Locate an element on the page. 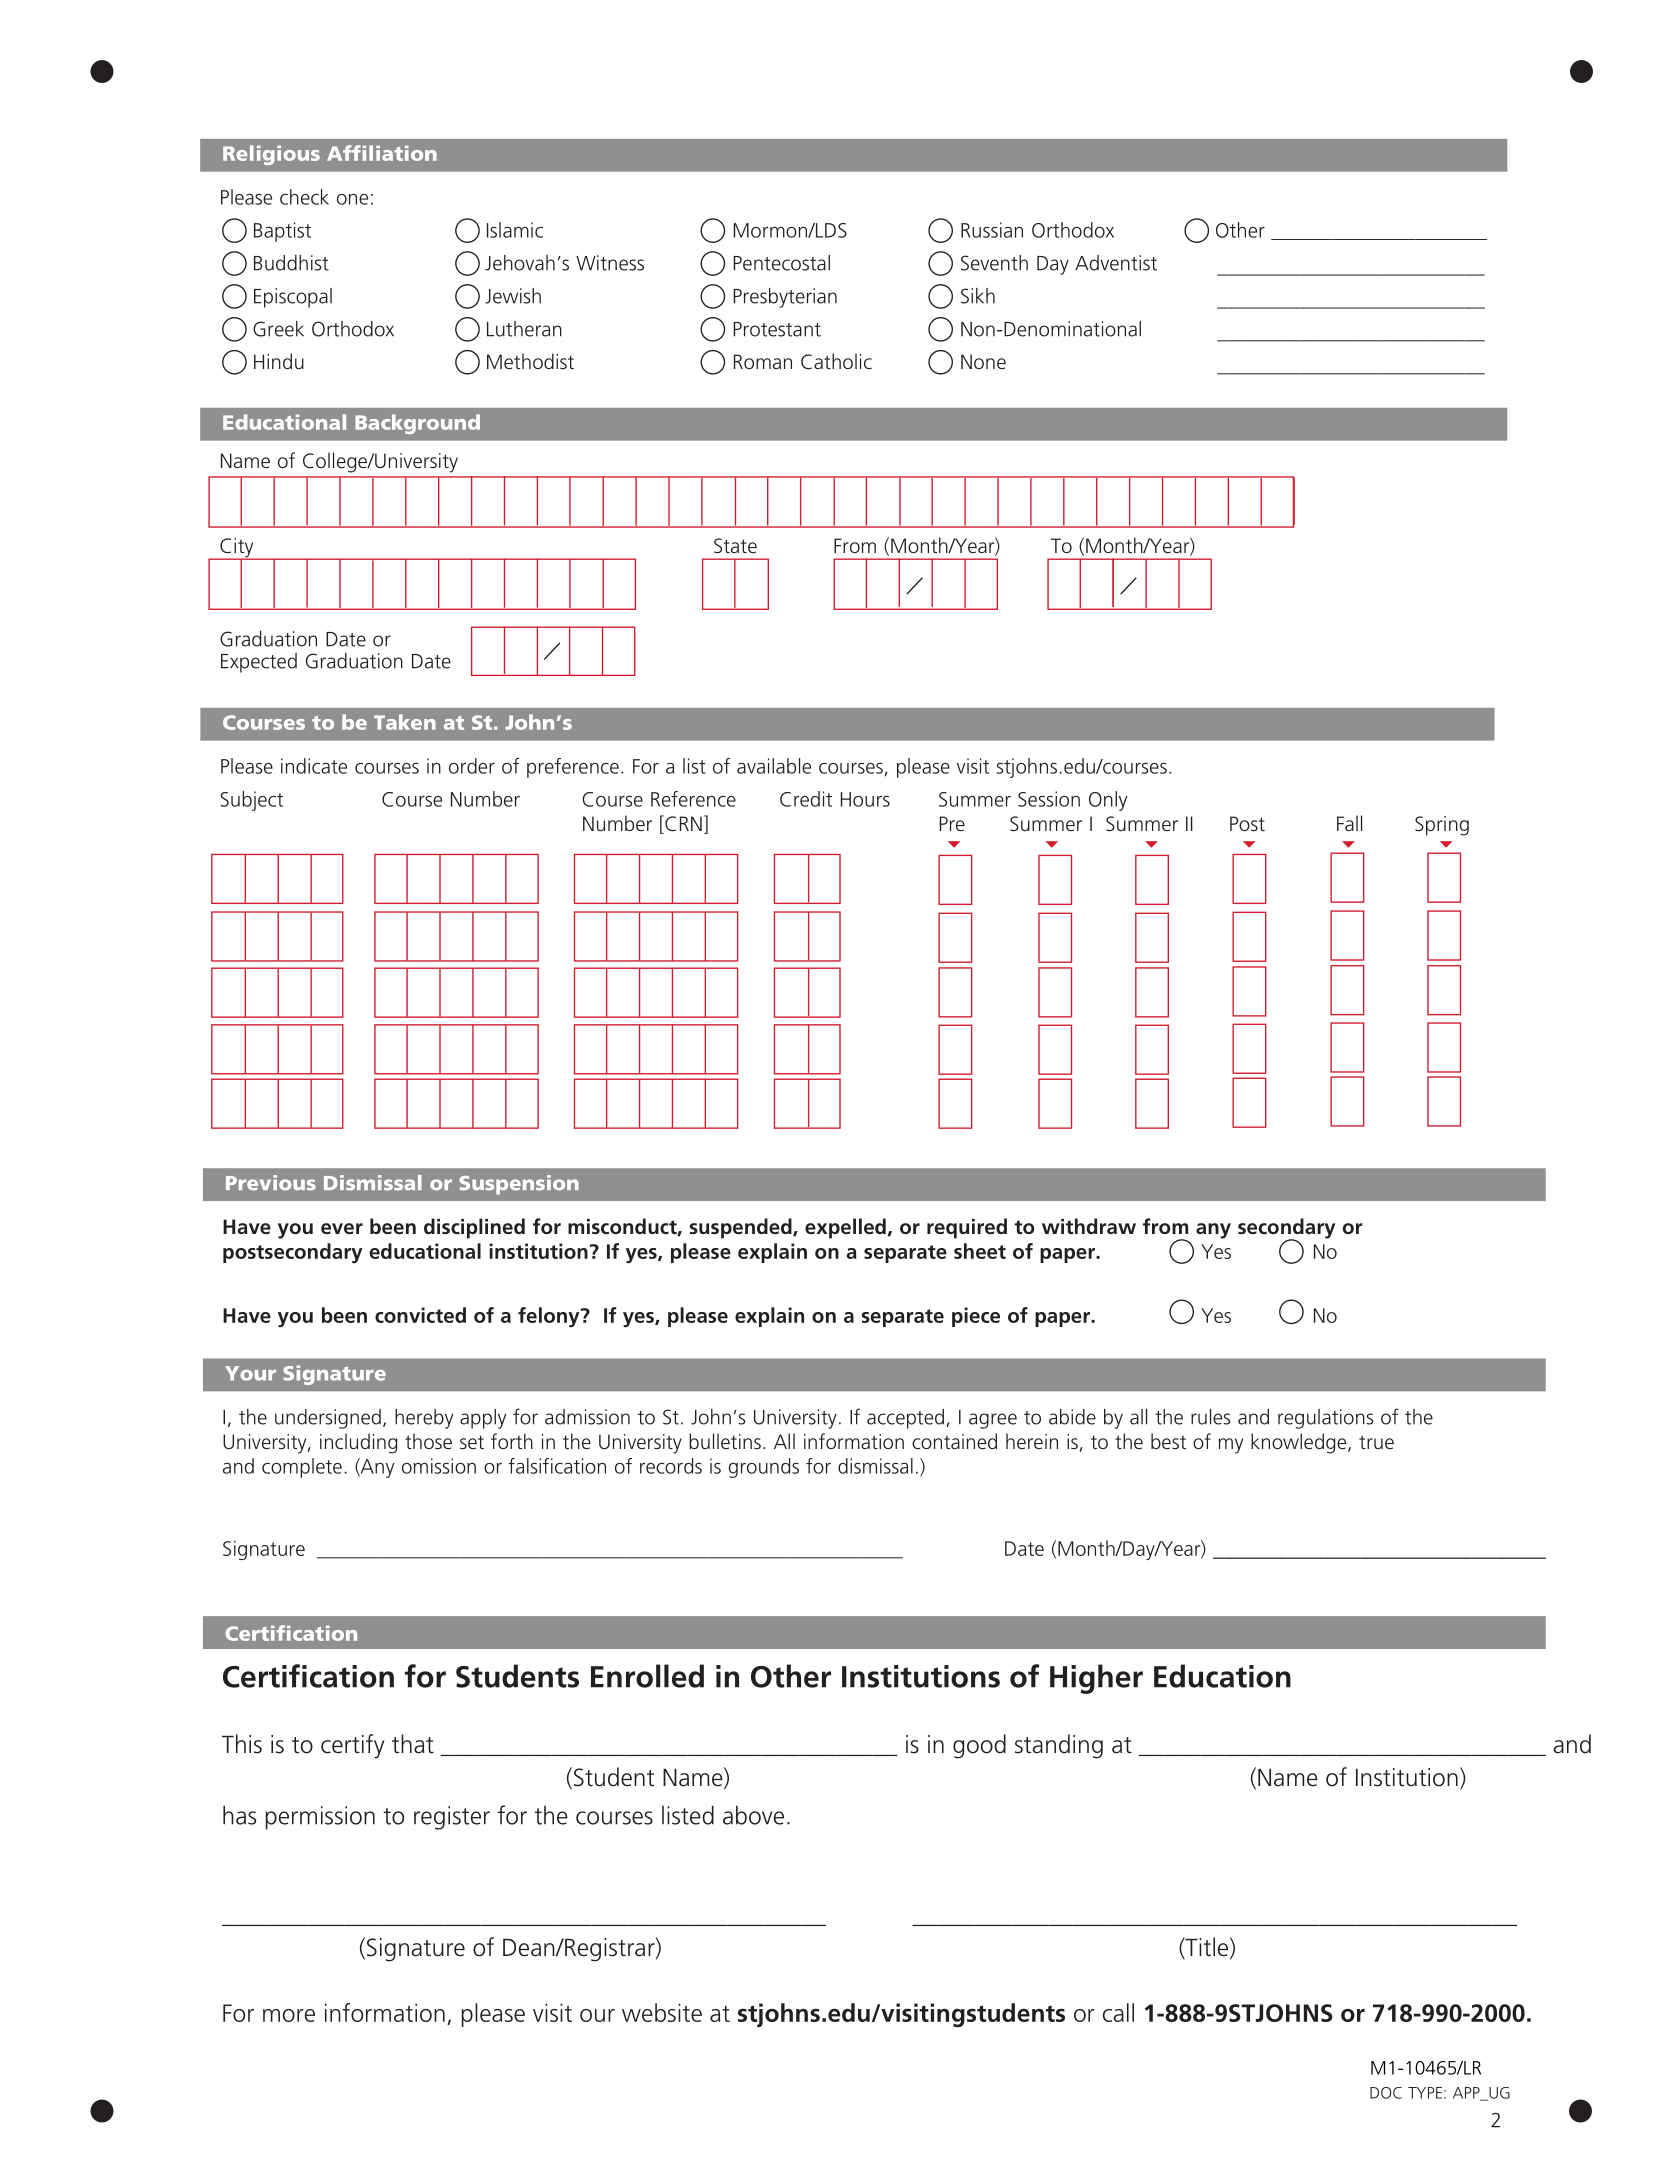 Image resolution: width=1678 pixels, height=2171 pixels. accepted is located at coordinates (905, 1419).
